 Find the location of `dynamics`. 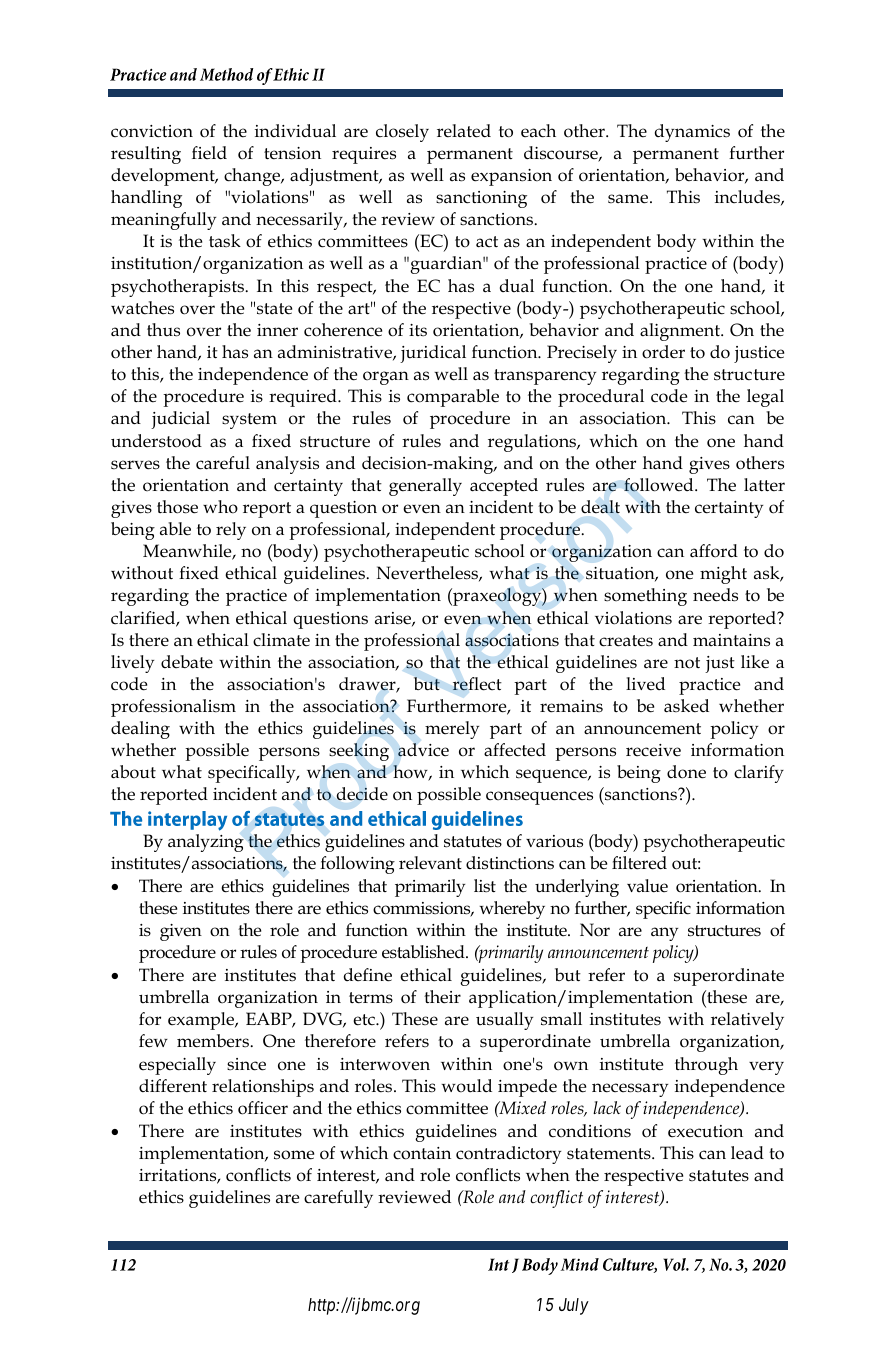

dynamics is located at coordinates (692, 133).
